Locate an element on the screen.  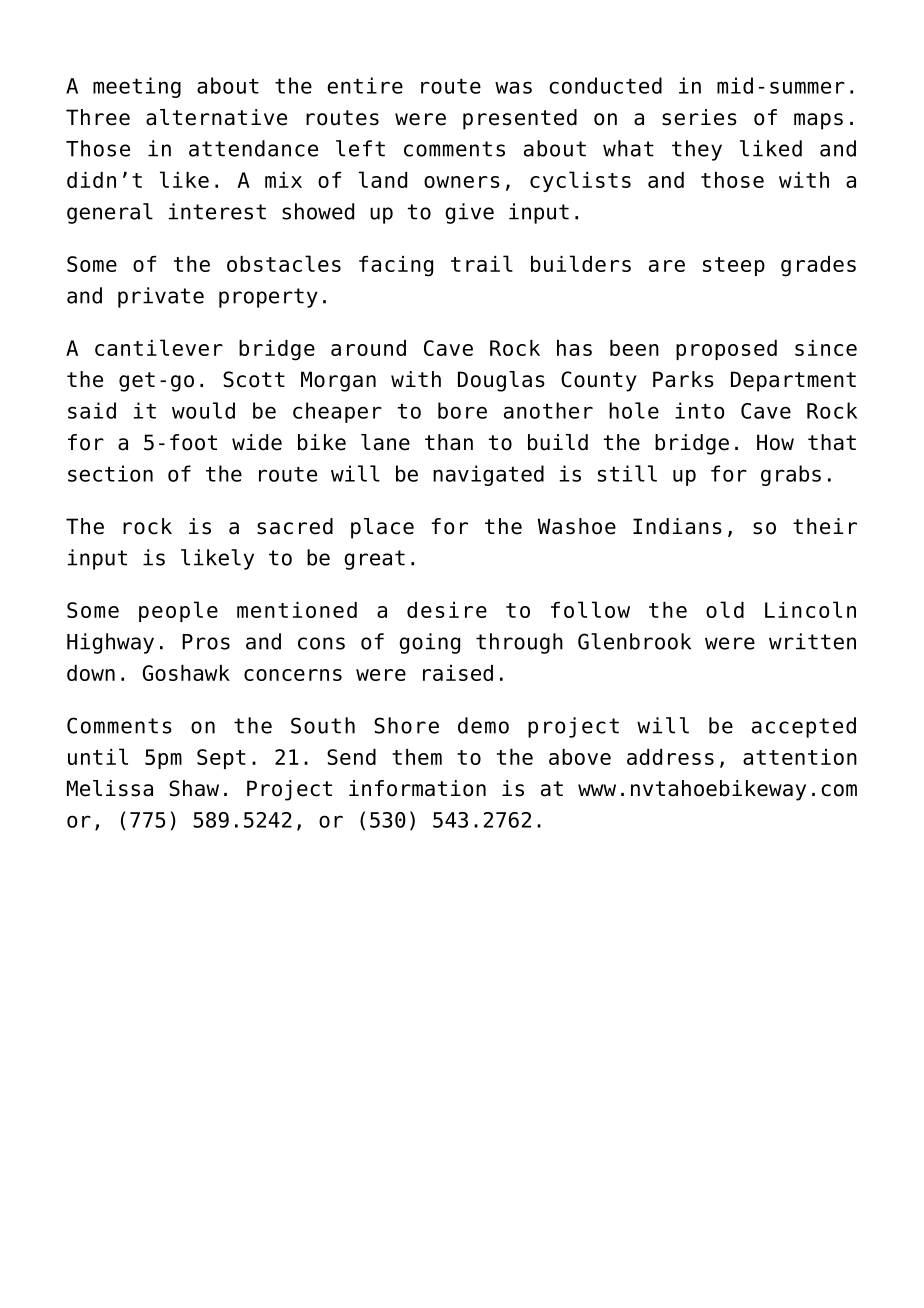
alternative is located at coordinates (216, 117).
